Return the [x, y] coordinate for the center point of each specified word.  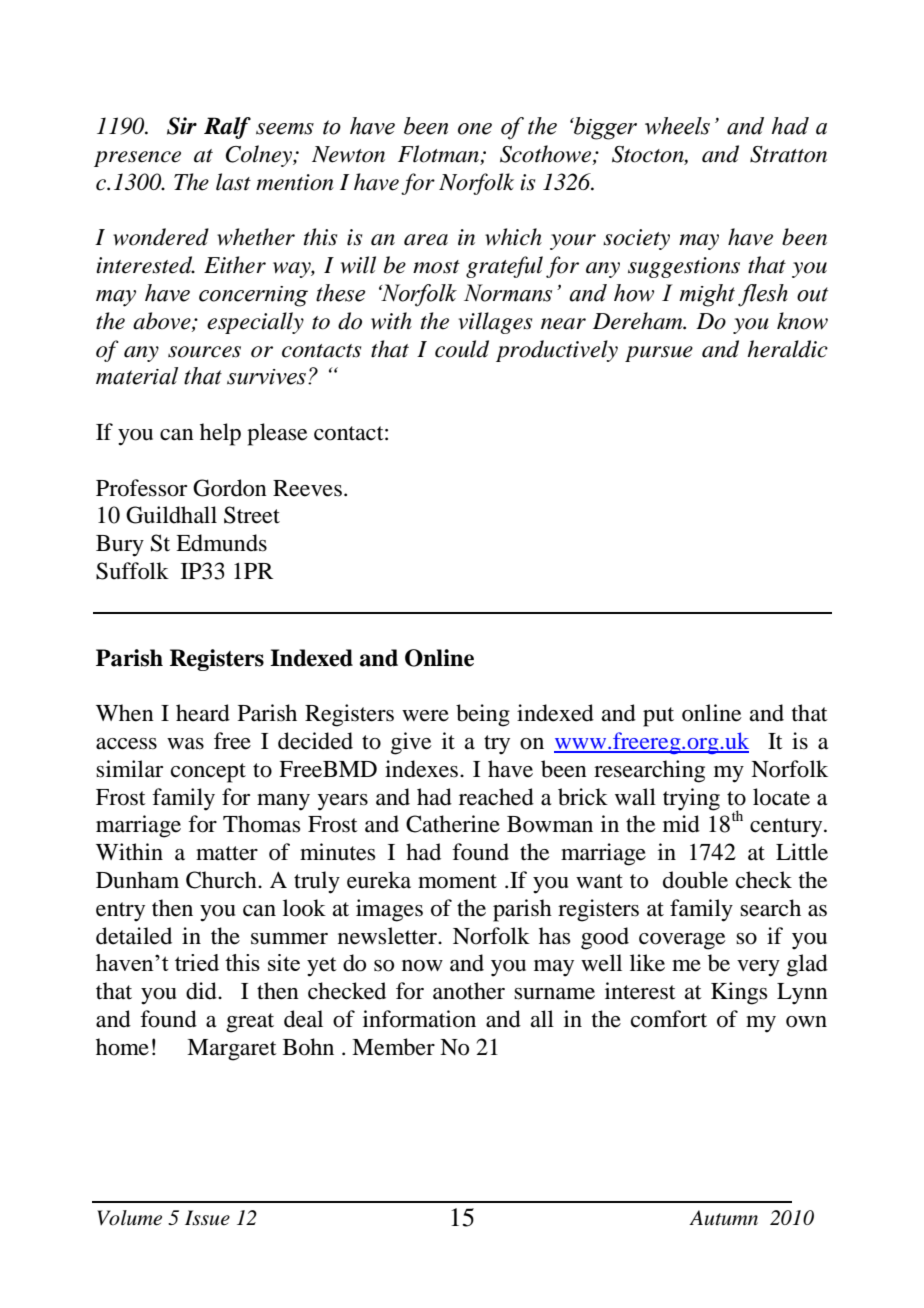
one [475, 129]
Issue [207, 1218]
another [469, 991]
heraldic [787, 349]
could [462, 349]
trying [691, 799]
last [233, 182]
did [202, 991]
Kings [739, 993]
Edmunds [221, 543]
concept [208, 773]
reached [496, 797]
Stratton [788, 154]
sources [204, 352]
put [658, 717]
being [483, 715]
